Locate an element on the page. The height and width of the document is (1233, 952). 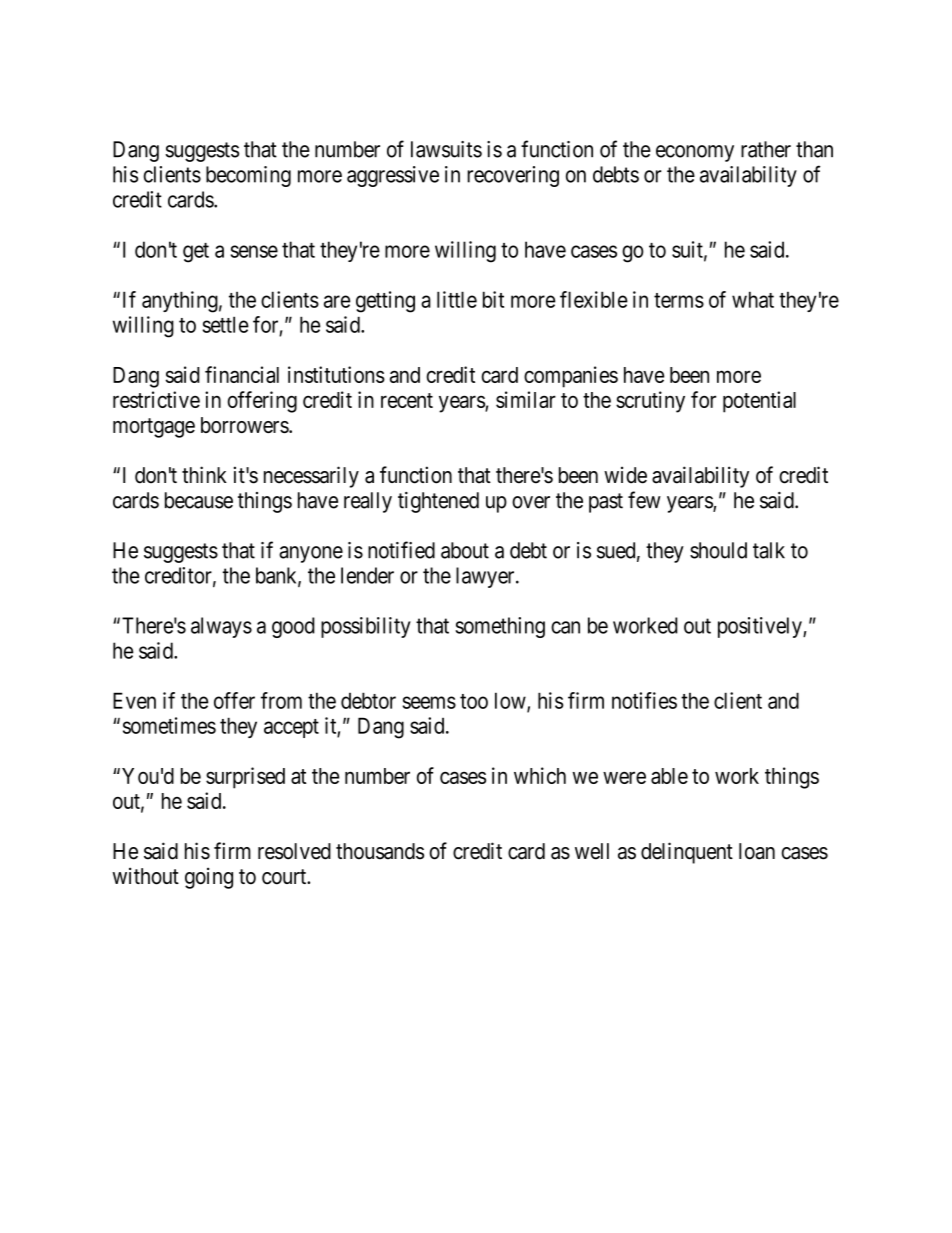
economy is located at coordinates (695, 153).
